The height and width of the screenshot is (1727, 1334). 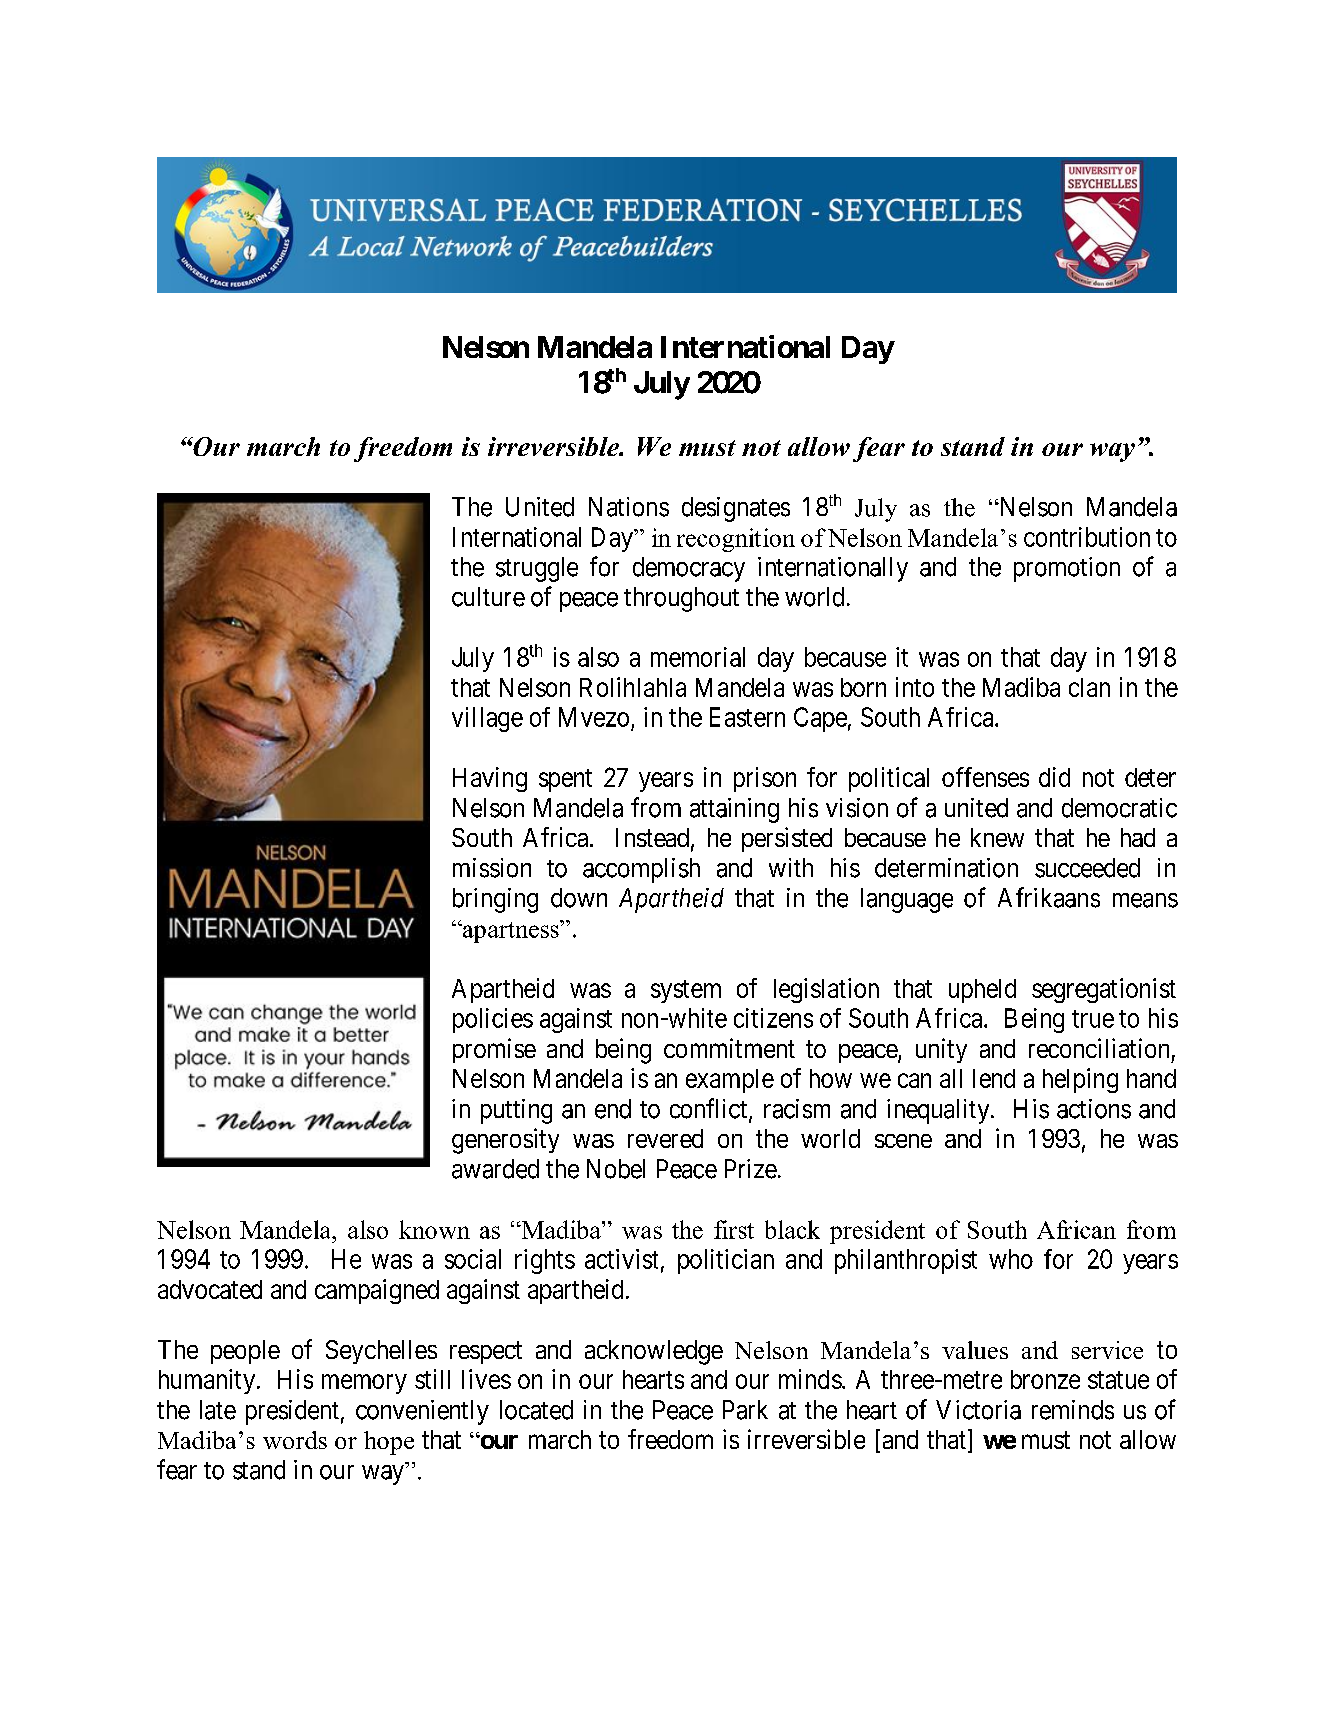 I want to click on upheld, so click(x=982, y=991).
